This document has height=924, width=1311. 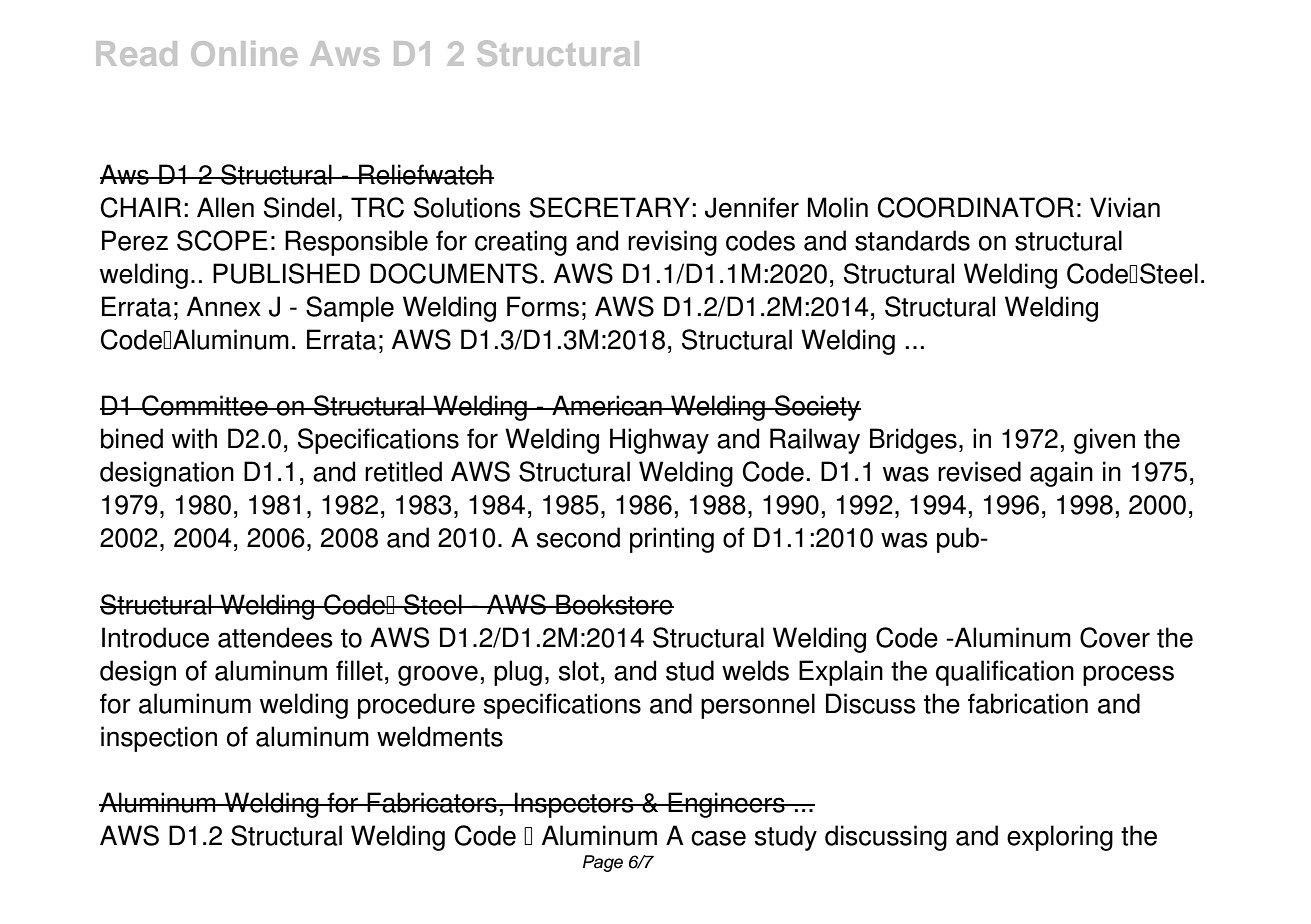 I want to click on revising, so click(x=672, y=243).
